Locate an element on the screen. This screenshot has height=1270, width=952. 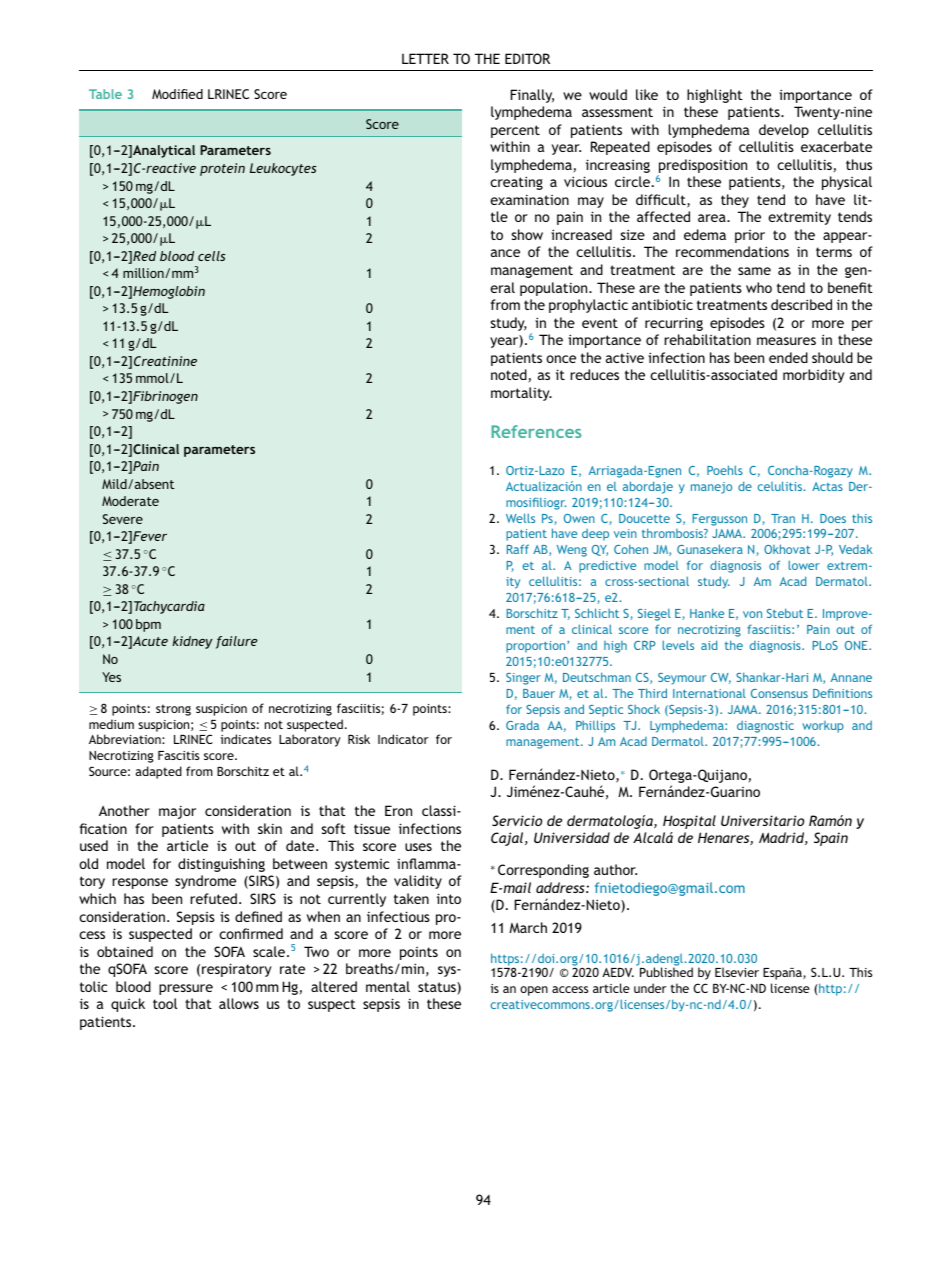
pressure is located at coordinates (186, 989).
